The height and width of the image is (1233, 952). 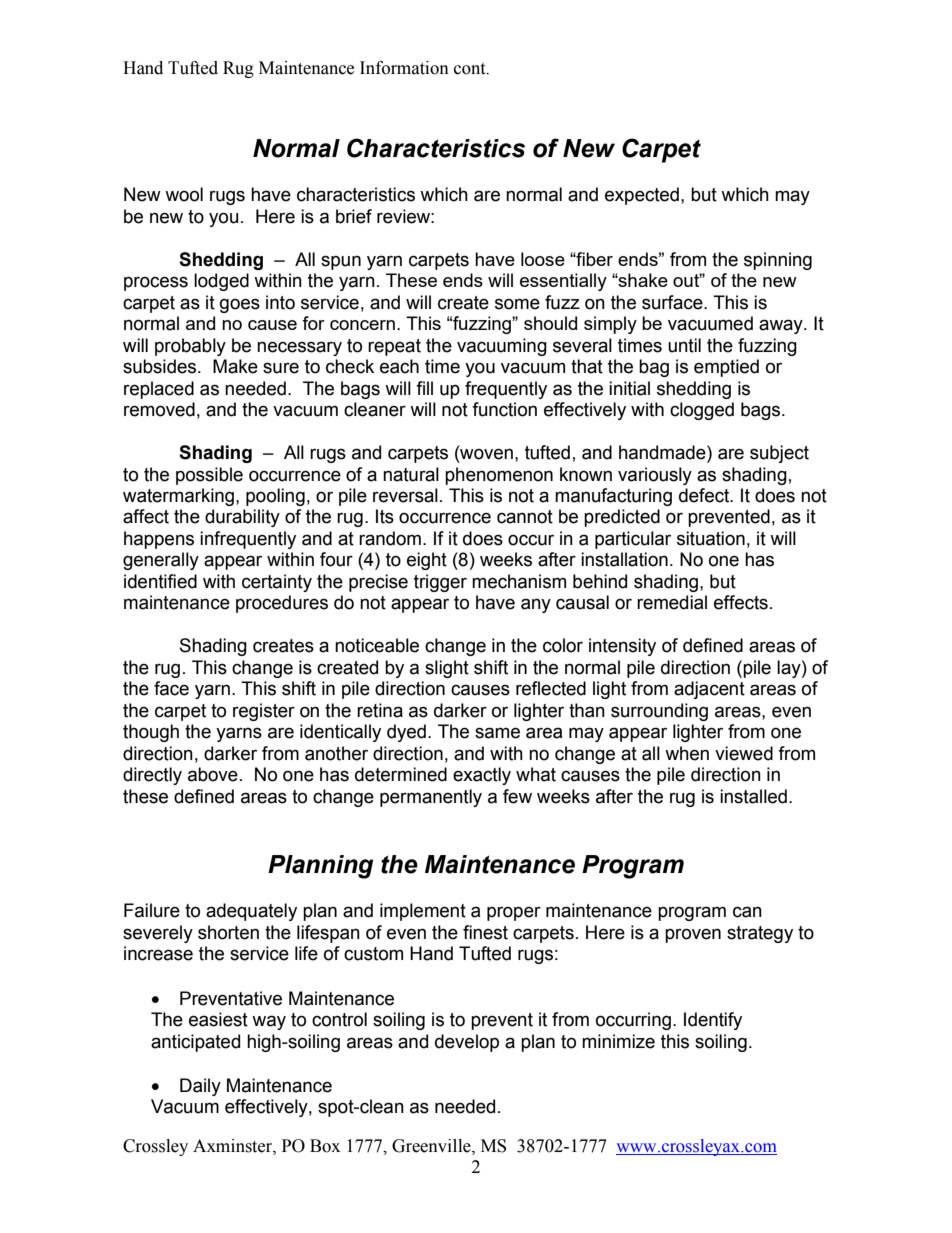 I want to click on expected, so click(x=642, y=196).
